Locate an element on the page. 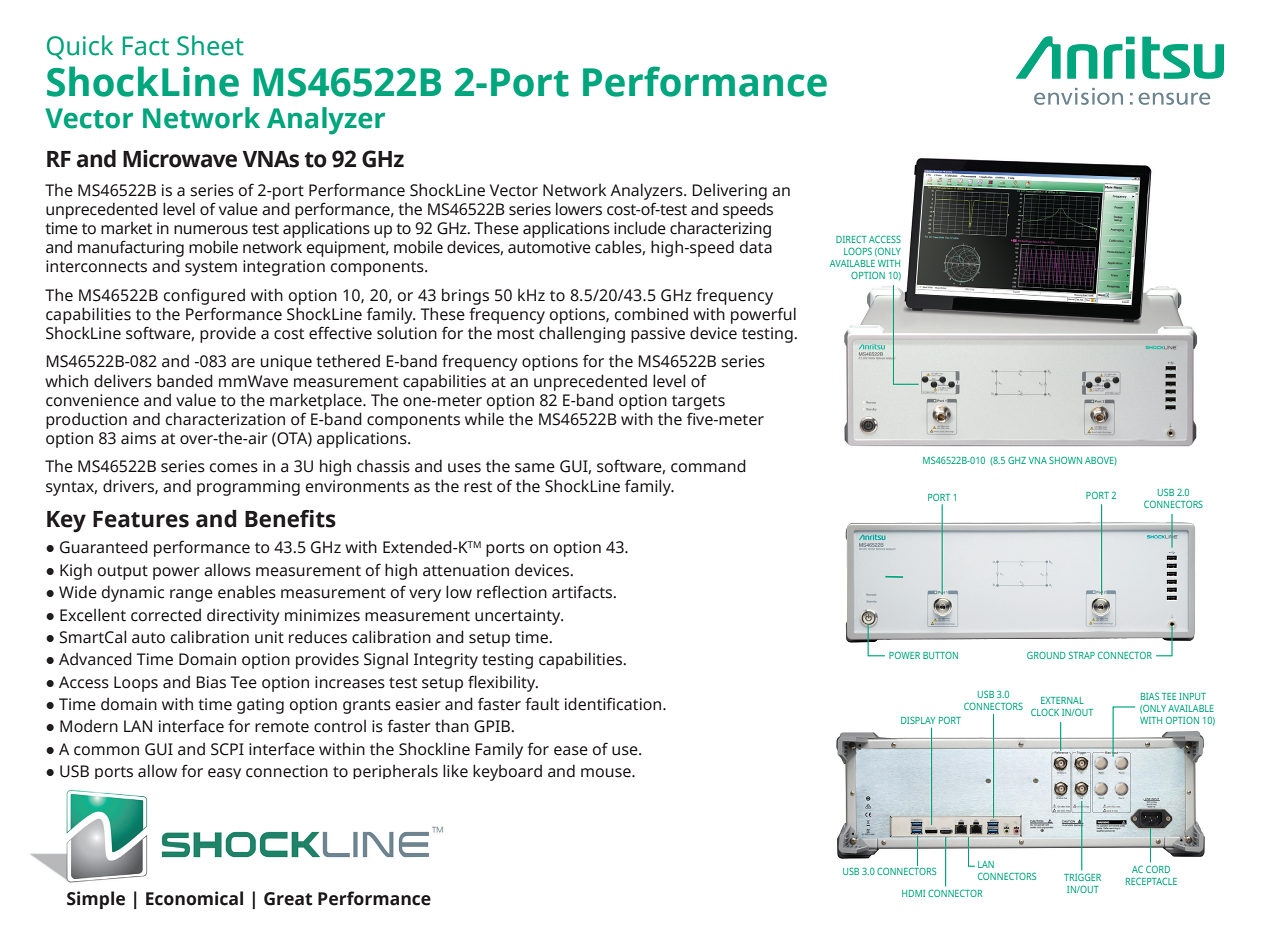 The height and width of the document is (952, 1270). characterizing is located at coordinates (720, 230).
